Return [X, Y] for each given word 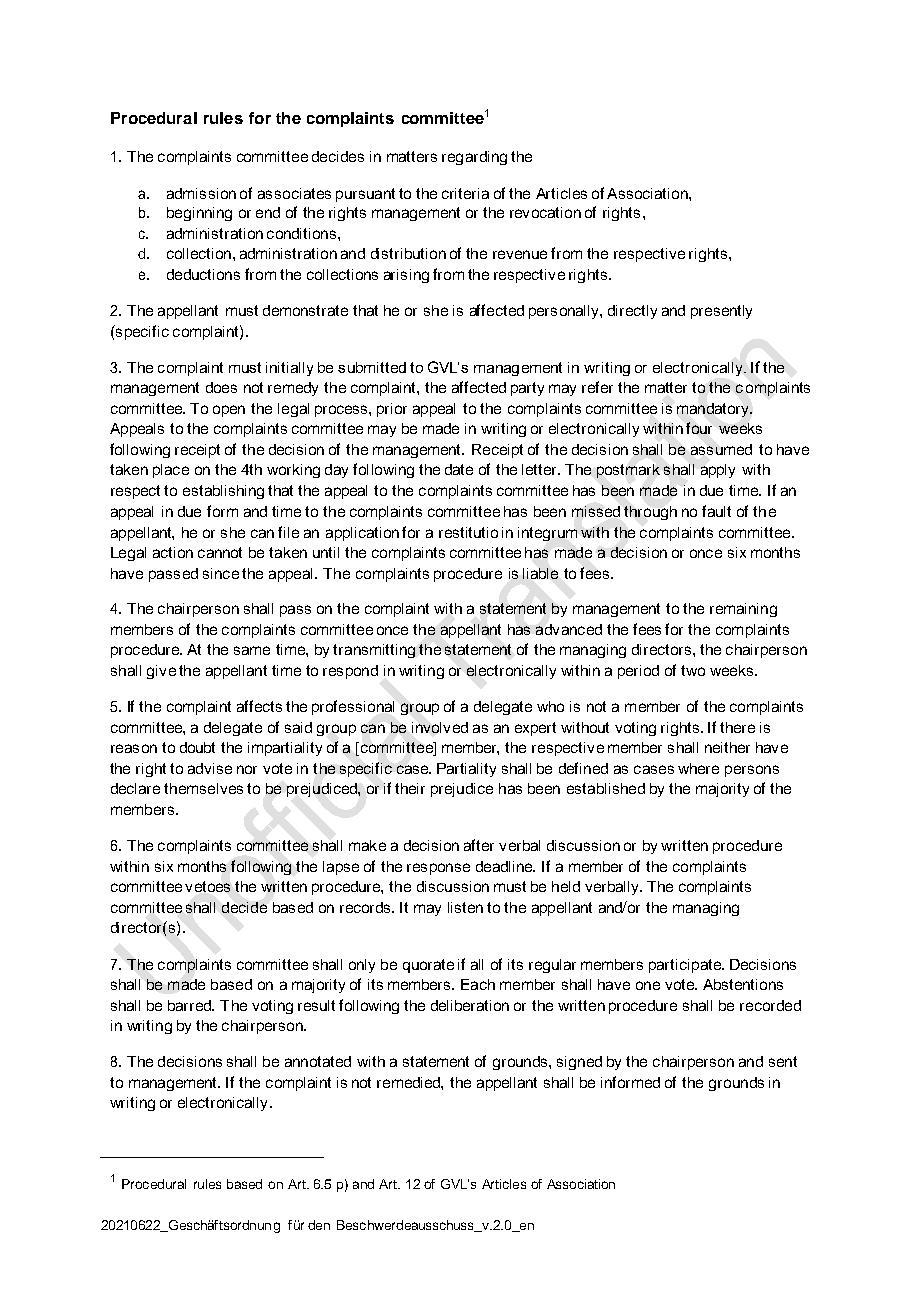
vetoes [207, 886]
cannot [220, 552]
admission [201, 193]
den [319, 1225]
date [459, 469]
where [698, 768]
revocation [545, 212]
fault [716, 511]
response [438, 869]
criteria [465, 193]
